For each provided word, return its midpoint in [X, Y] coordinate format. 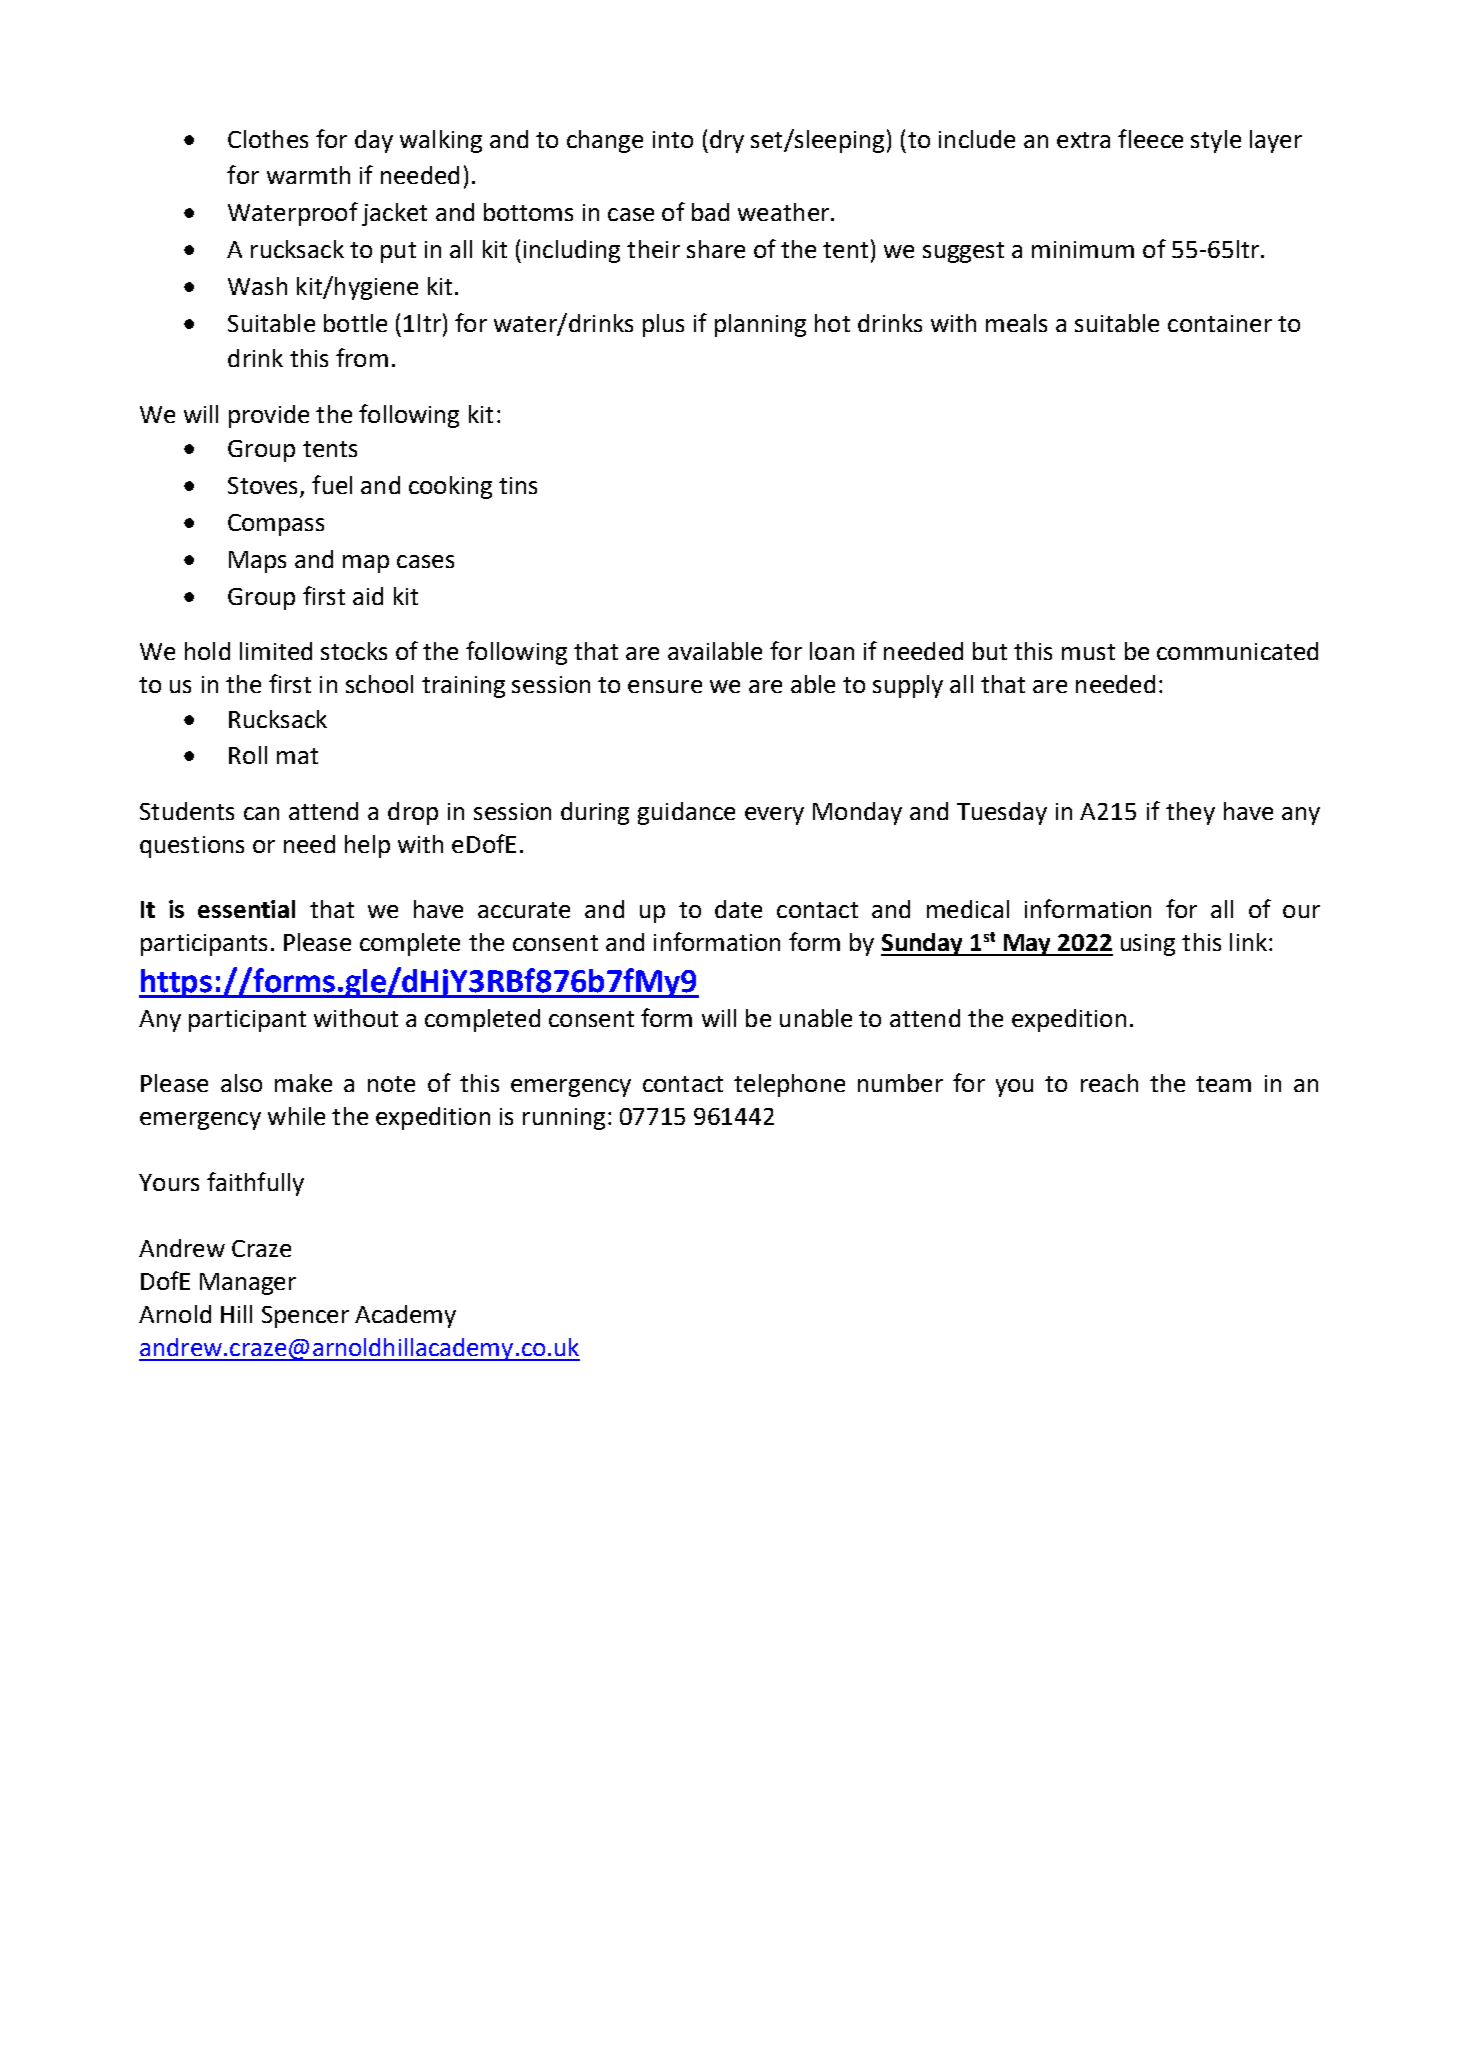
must [1088, 652]
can [261, 813]
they [1190, 813]
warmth [308, 175]
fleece [1150, 138]
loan [832, 651]
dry [727, 141]
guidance [686, 813]
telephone [789, 1085]
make [303, 1083]
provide [269, 416]
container [1220, 323]
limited [276, 651]
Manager [248, 1284]
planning [760, 325]
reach [1109, 1083]
